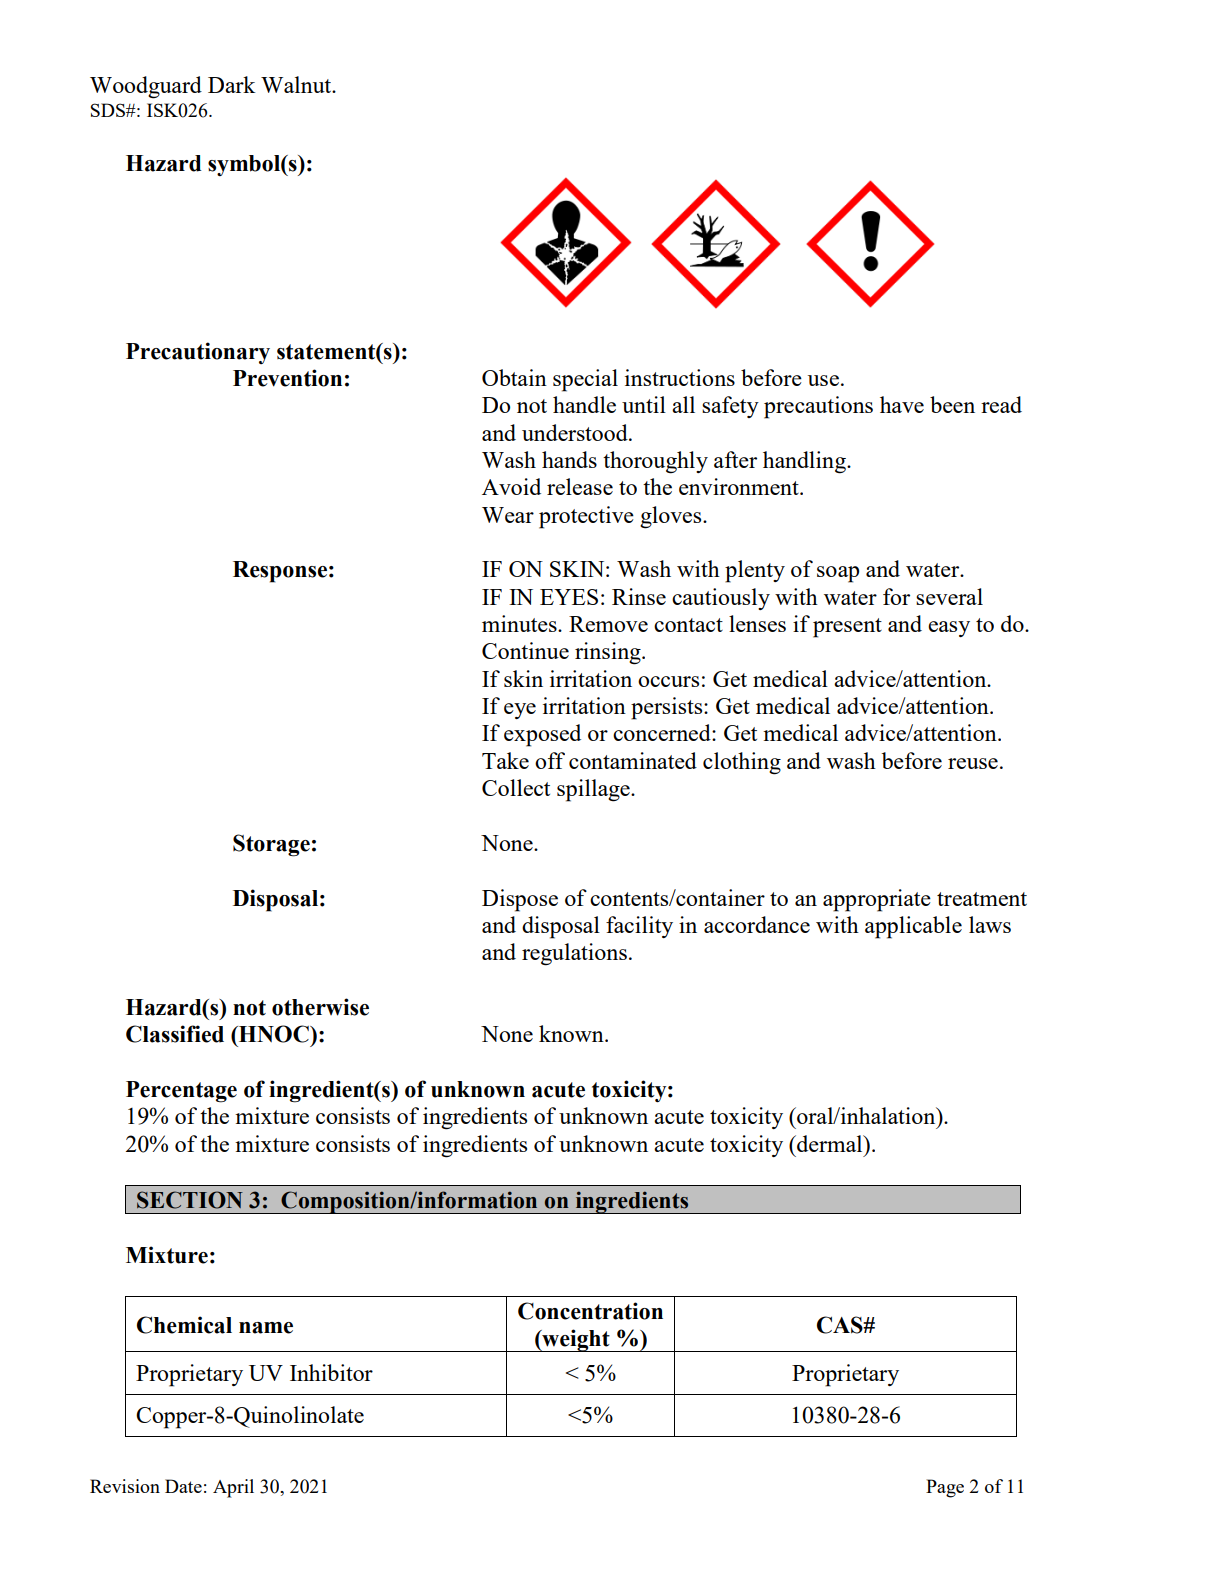 This screenshot has width=1212, height=1569. I want to click on have, so click(902, 404).
